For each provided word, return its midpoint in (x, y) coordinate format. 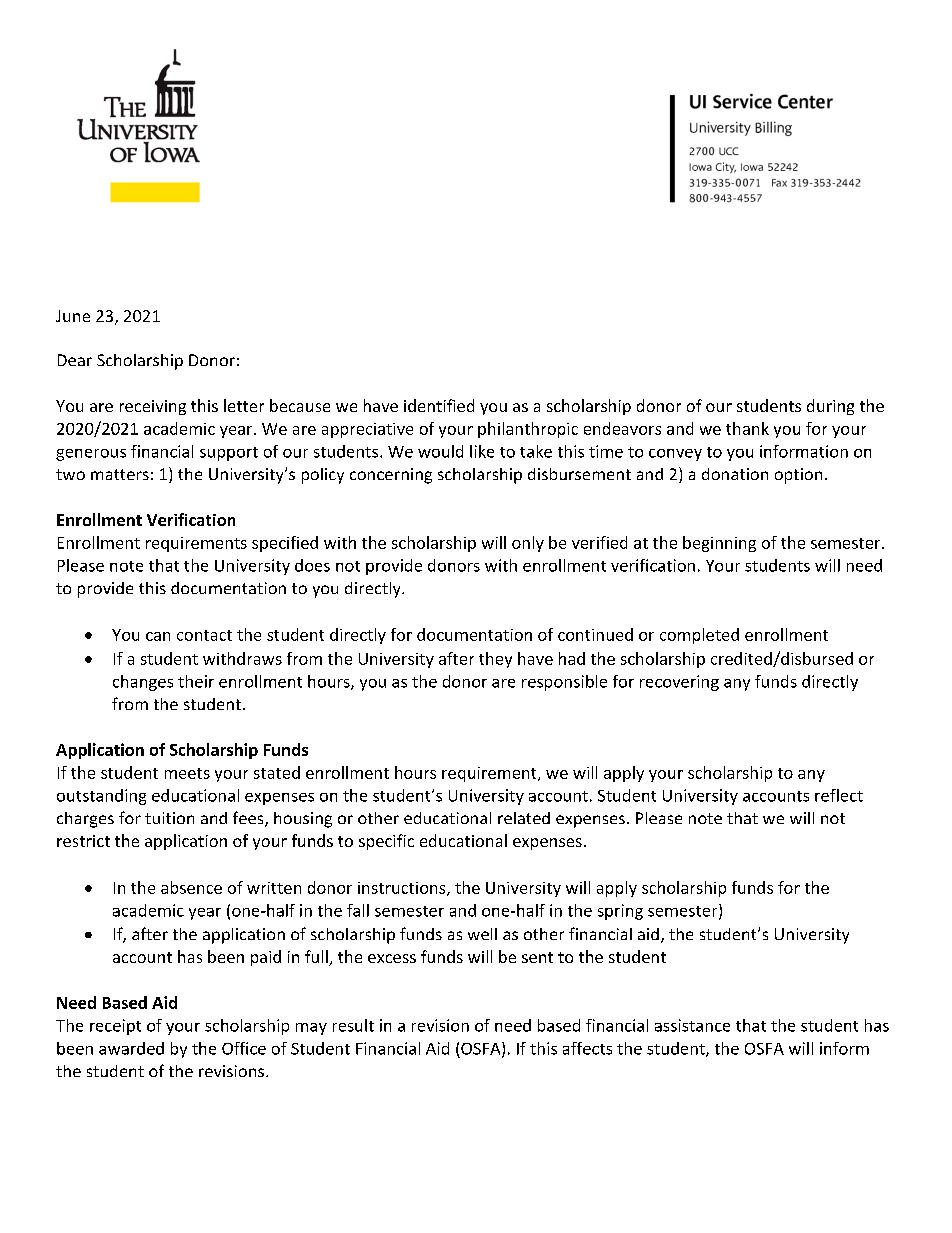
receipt (115, 1027)
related (524, 818)
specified (285, 544)
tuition (169, 818)
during (830, 407)
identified (439, 405)
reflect (839, 795)
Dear (75, 360)
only (528, 544)
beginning (719, 544)
